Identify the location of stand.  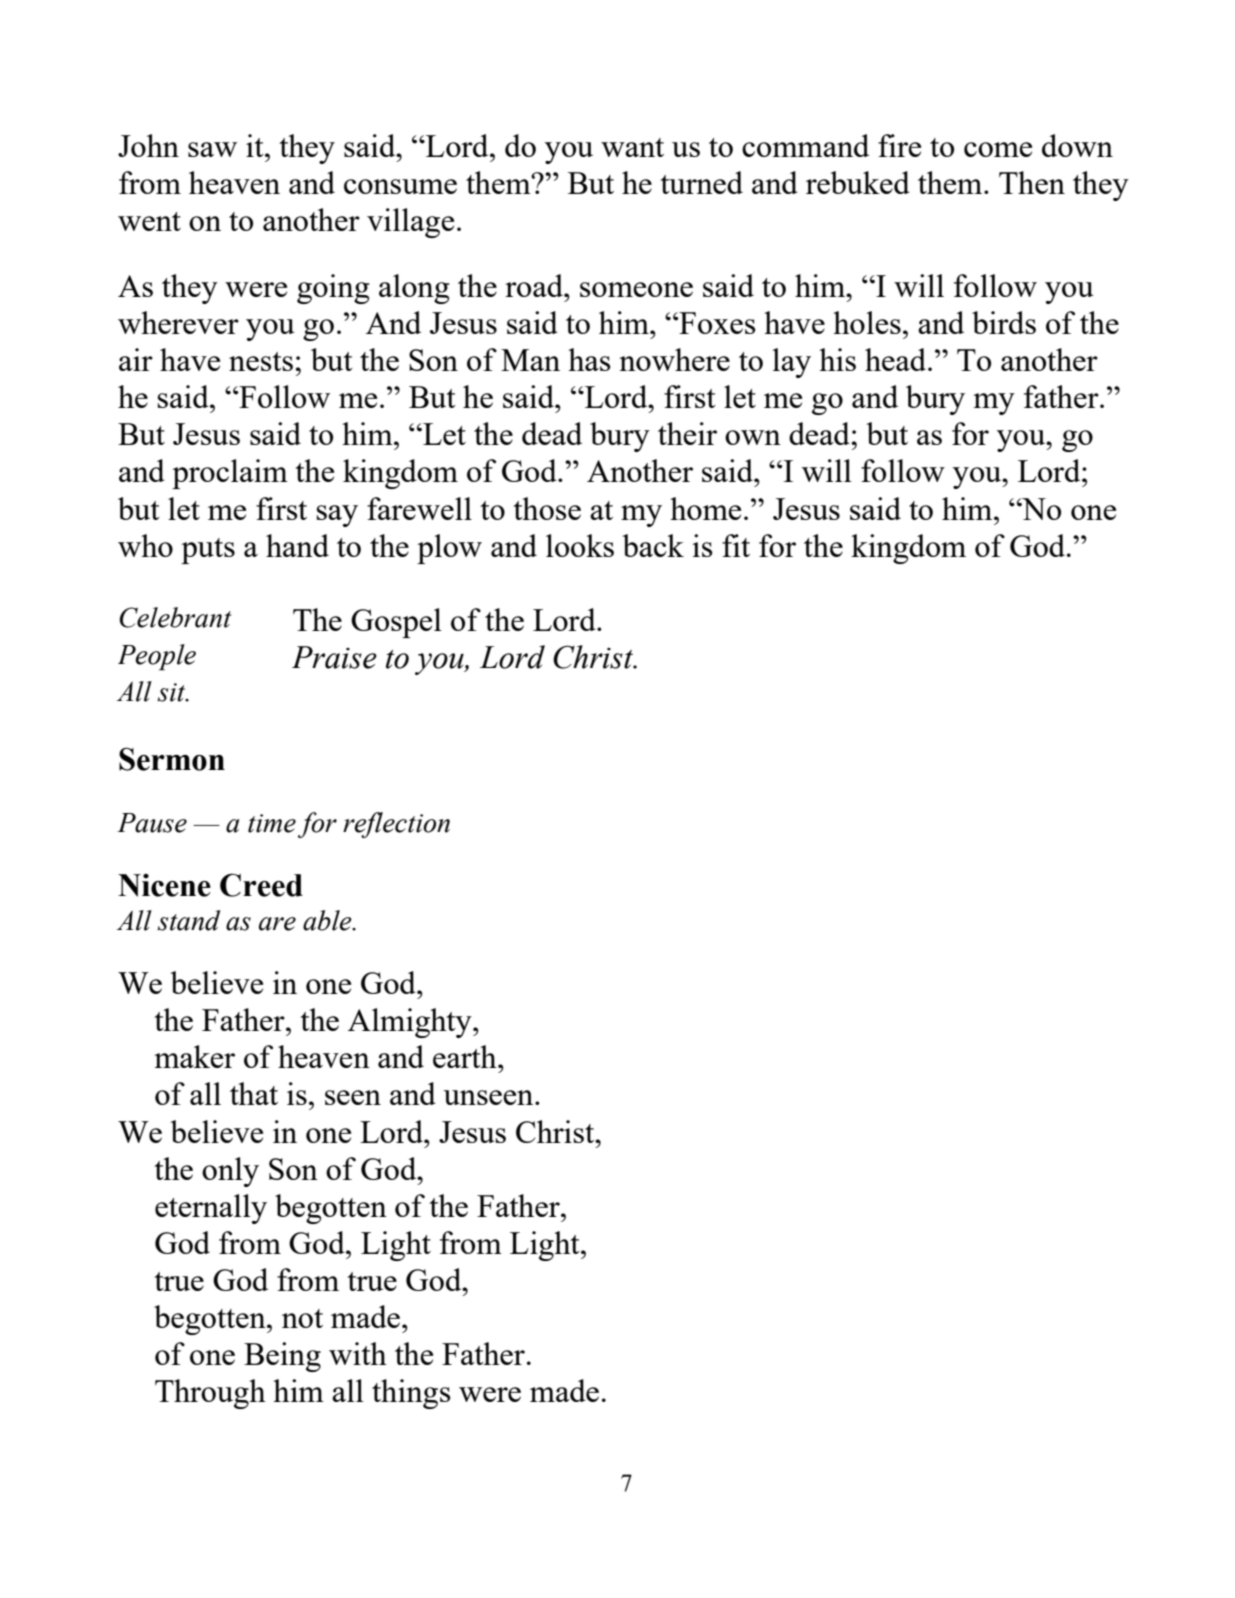
(189, 920).
